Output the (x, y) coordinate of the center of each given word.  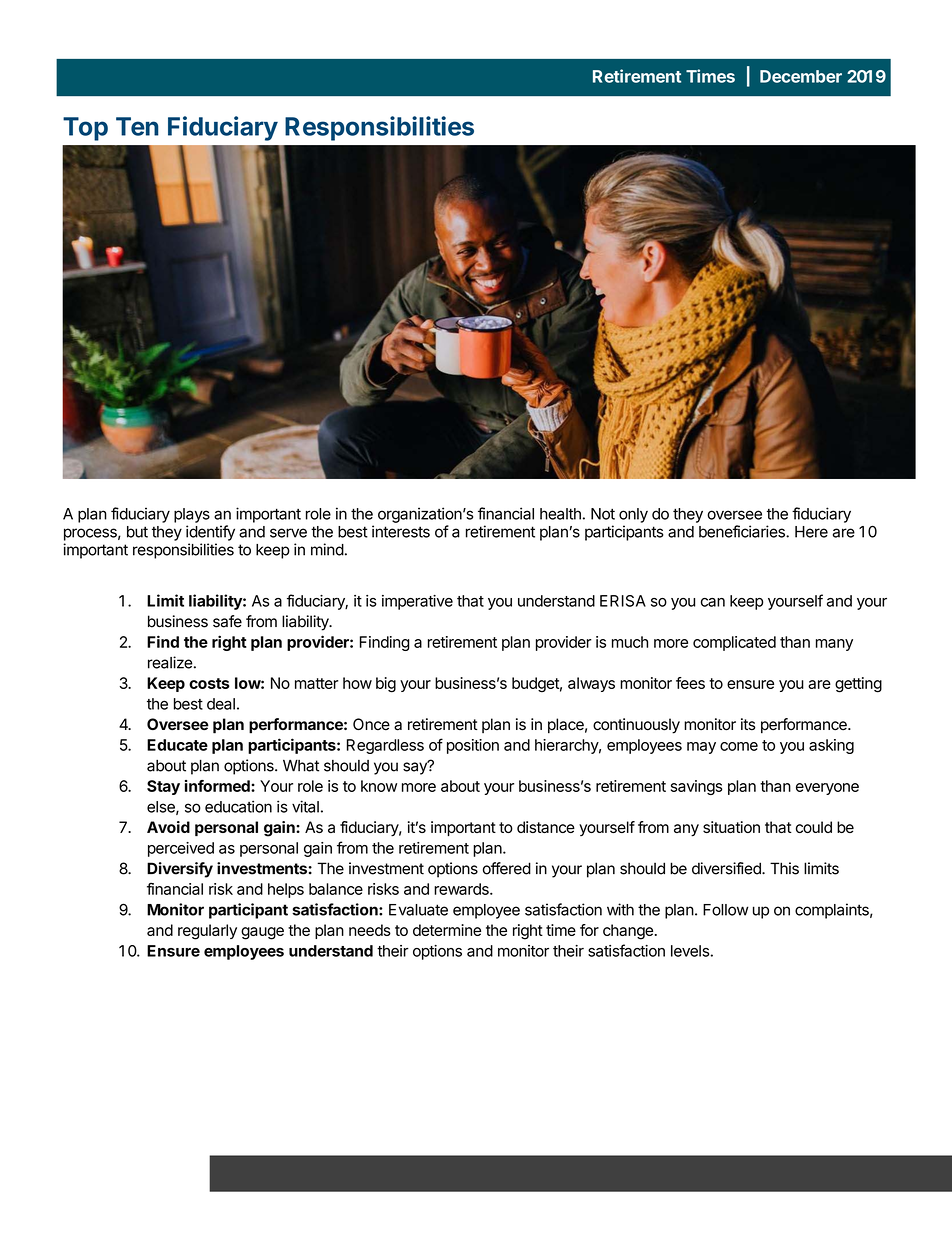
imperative (417, 602)
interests (401, 531)
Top (85, 129)
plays (192, 515)
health (560, 514)
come (739, 746)
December (801, 76)
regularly (207, 932)
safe (227, 621)
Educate (177, 745)
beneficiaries (743, 531)
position (473, 746)
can (713, 602)
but (137, 532)
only (633, 515)
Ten (137, 126)
